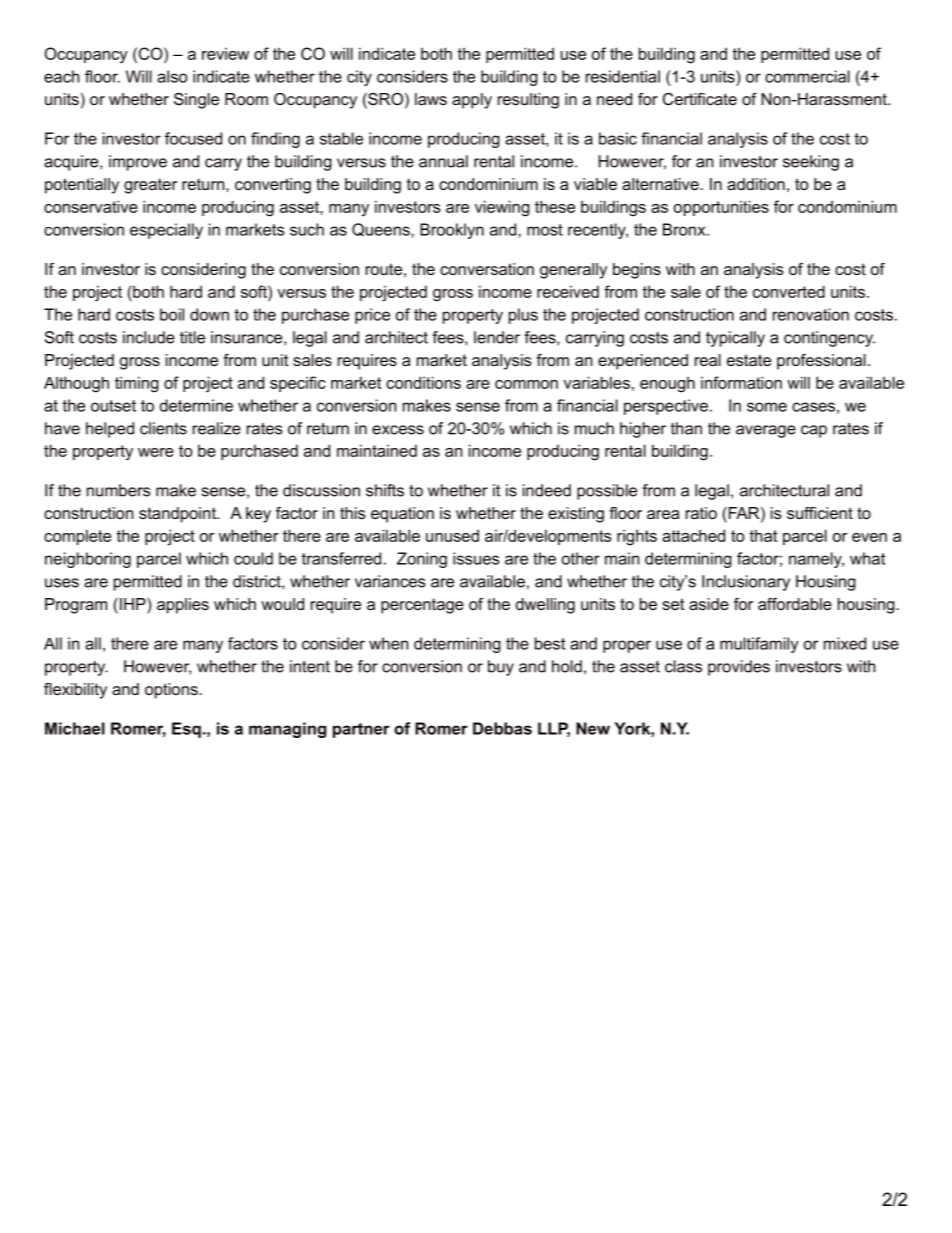 The width and height of the page is (952, 1233). I want to click on apply, so click(472, 101).
